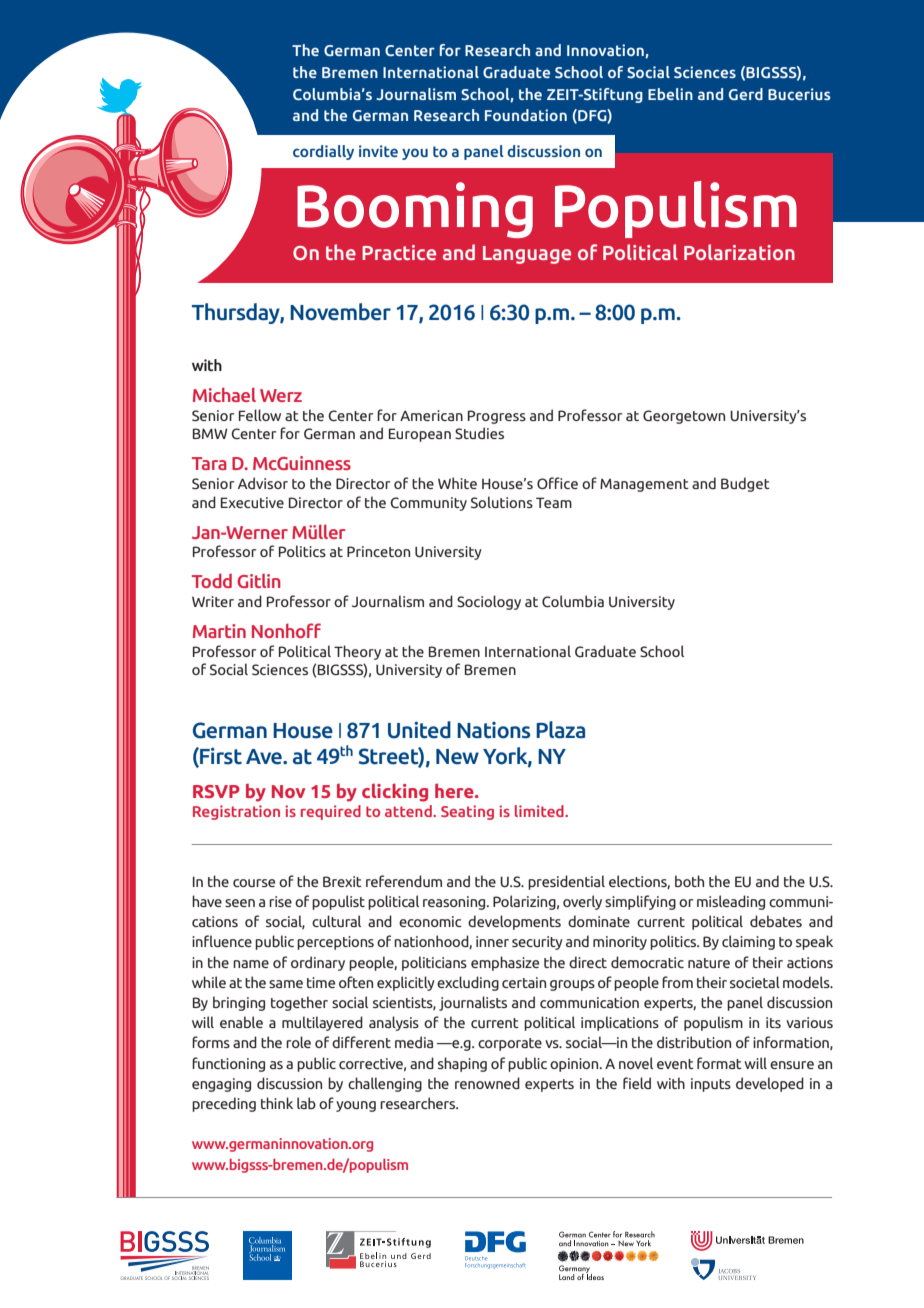  I want to click on both, so click(689, 881).
